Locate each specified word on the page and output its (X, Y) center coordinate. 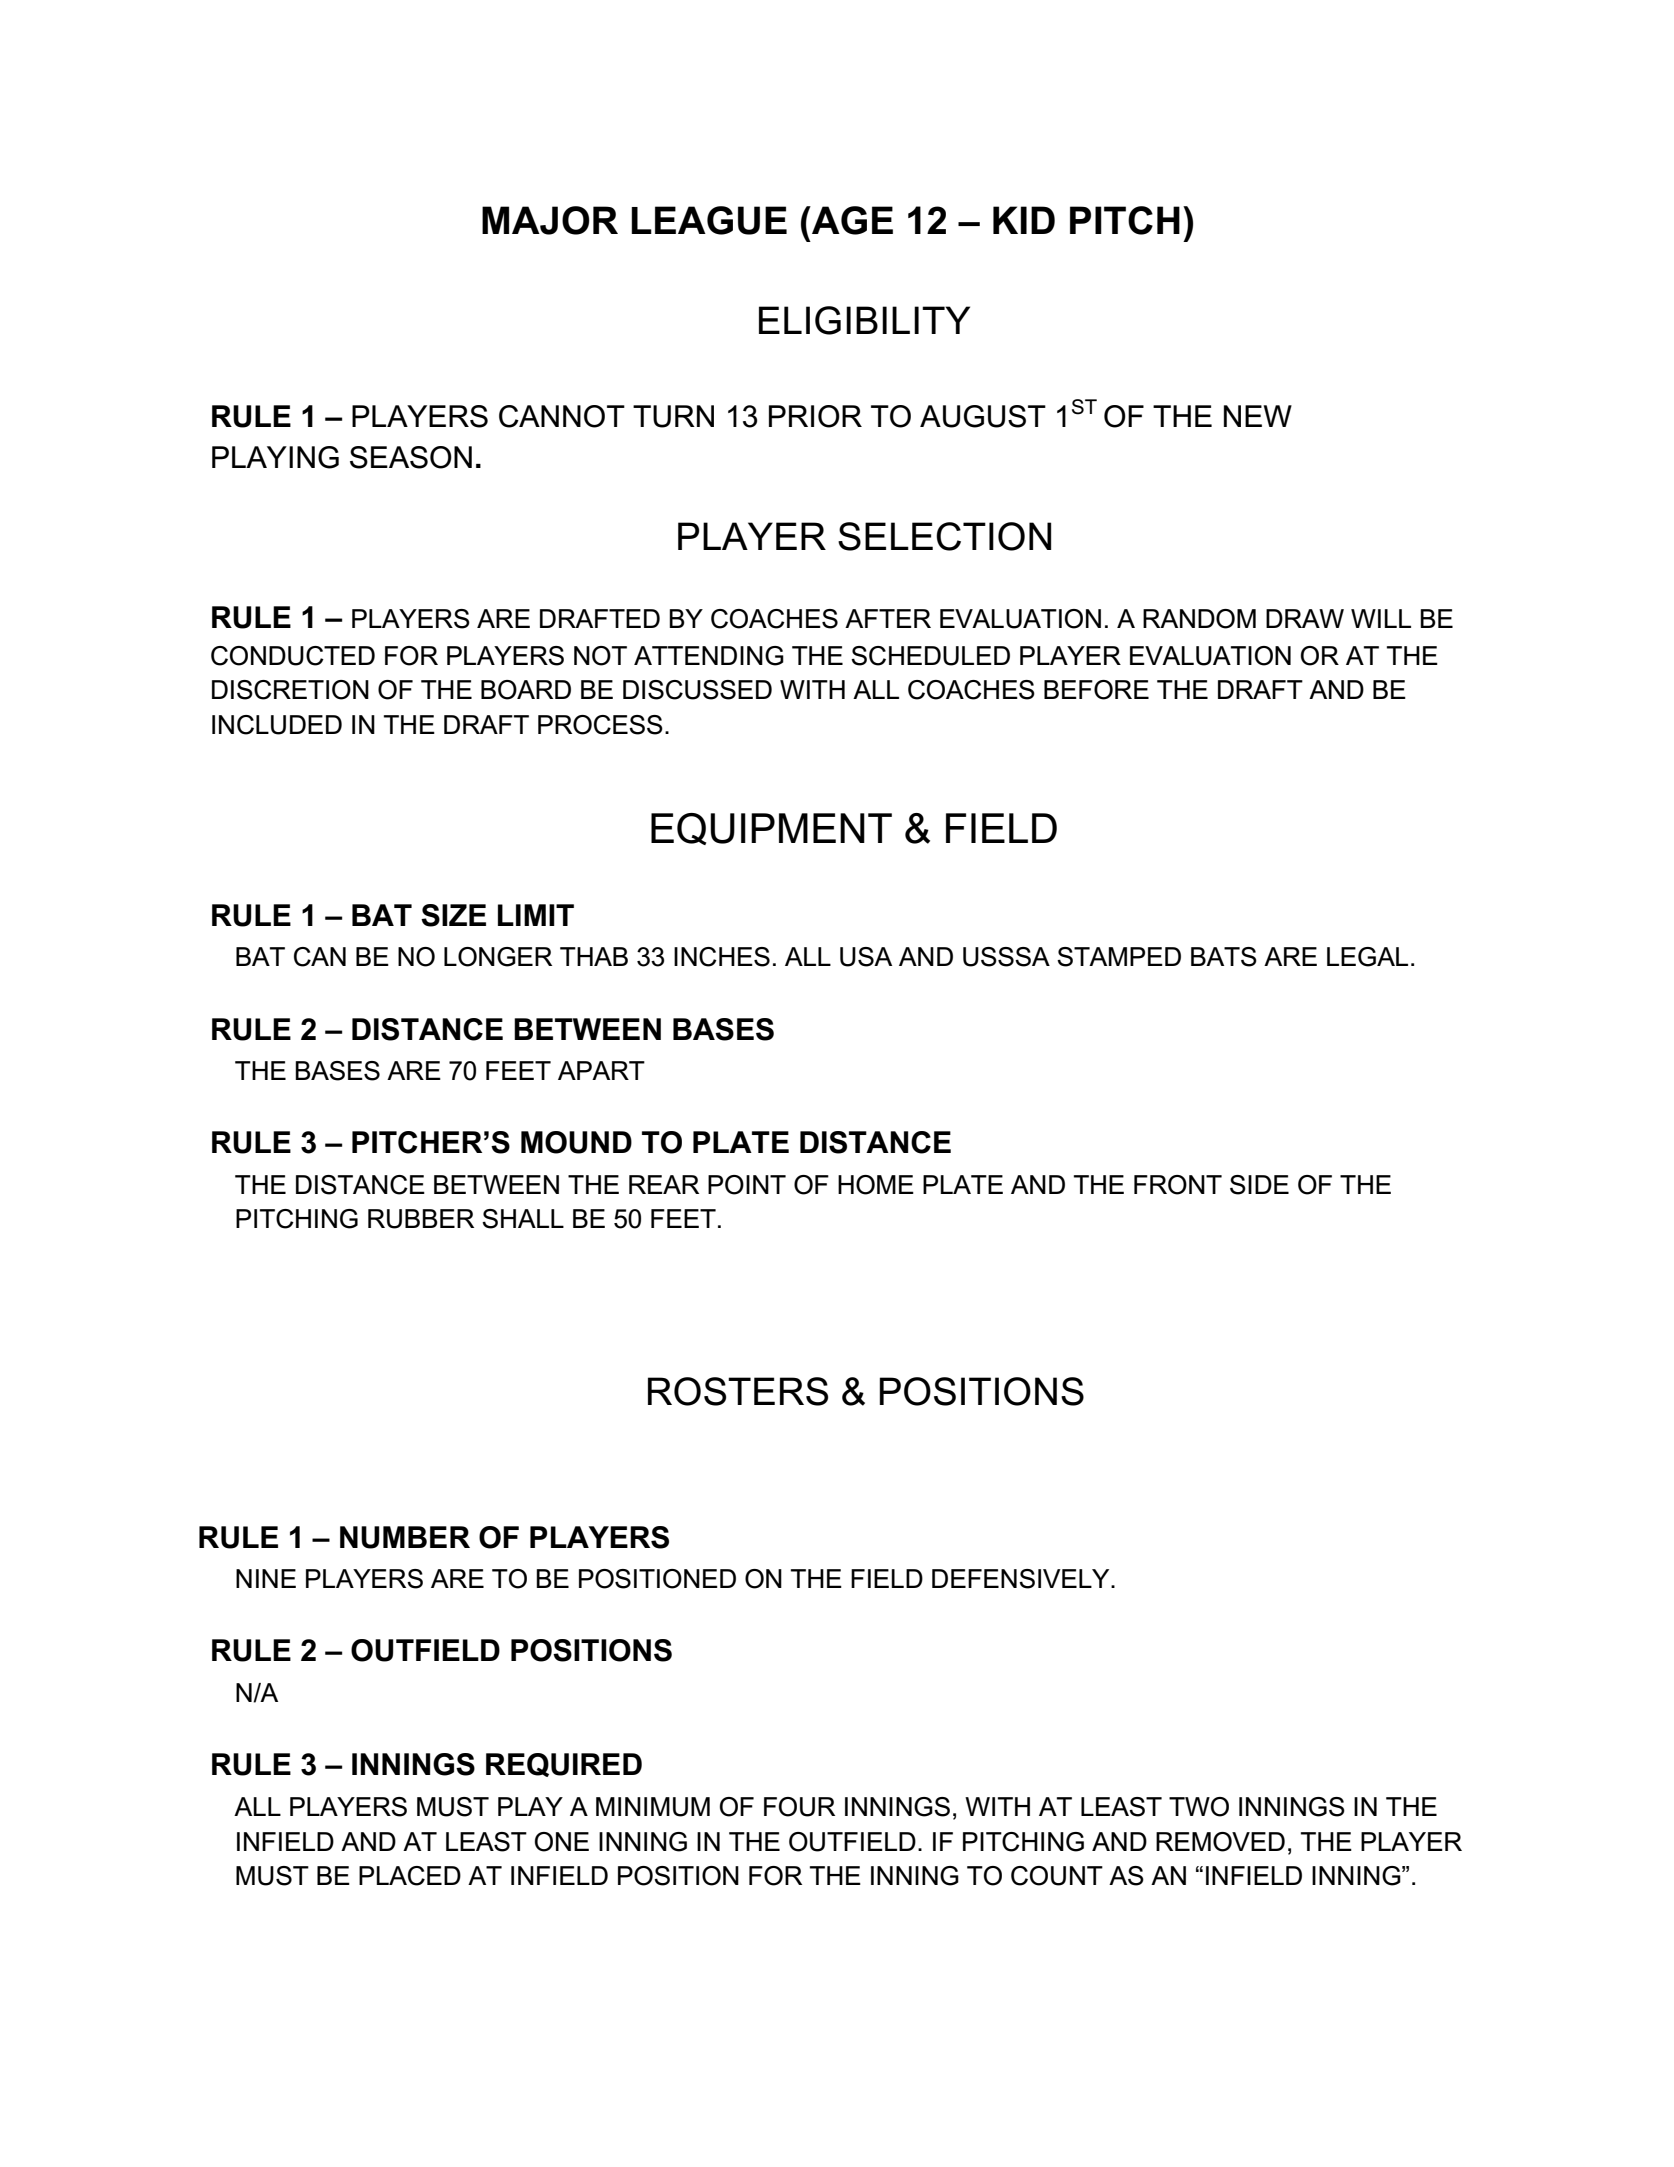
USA (866, 957)
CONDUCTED (293, 656)
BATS (1224, 957)
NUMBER (405, 1537)
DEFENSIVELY (1022, 1579)
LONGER (498, 957)
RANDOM (1199, 619)
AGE (851, 220)
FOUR (799, 1807)
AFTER (888, 618)
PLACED (410, 1876)
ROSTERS (738, 1391)
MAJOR (550, 220)
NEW (1258, 416)
